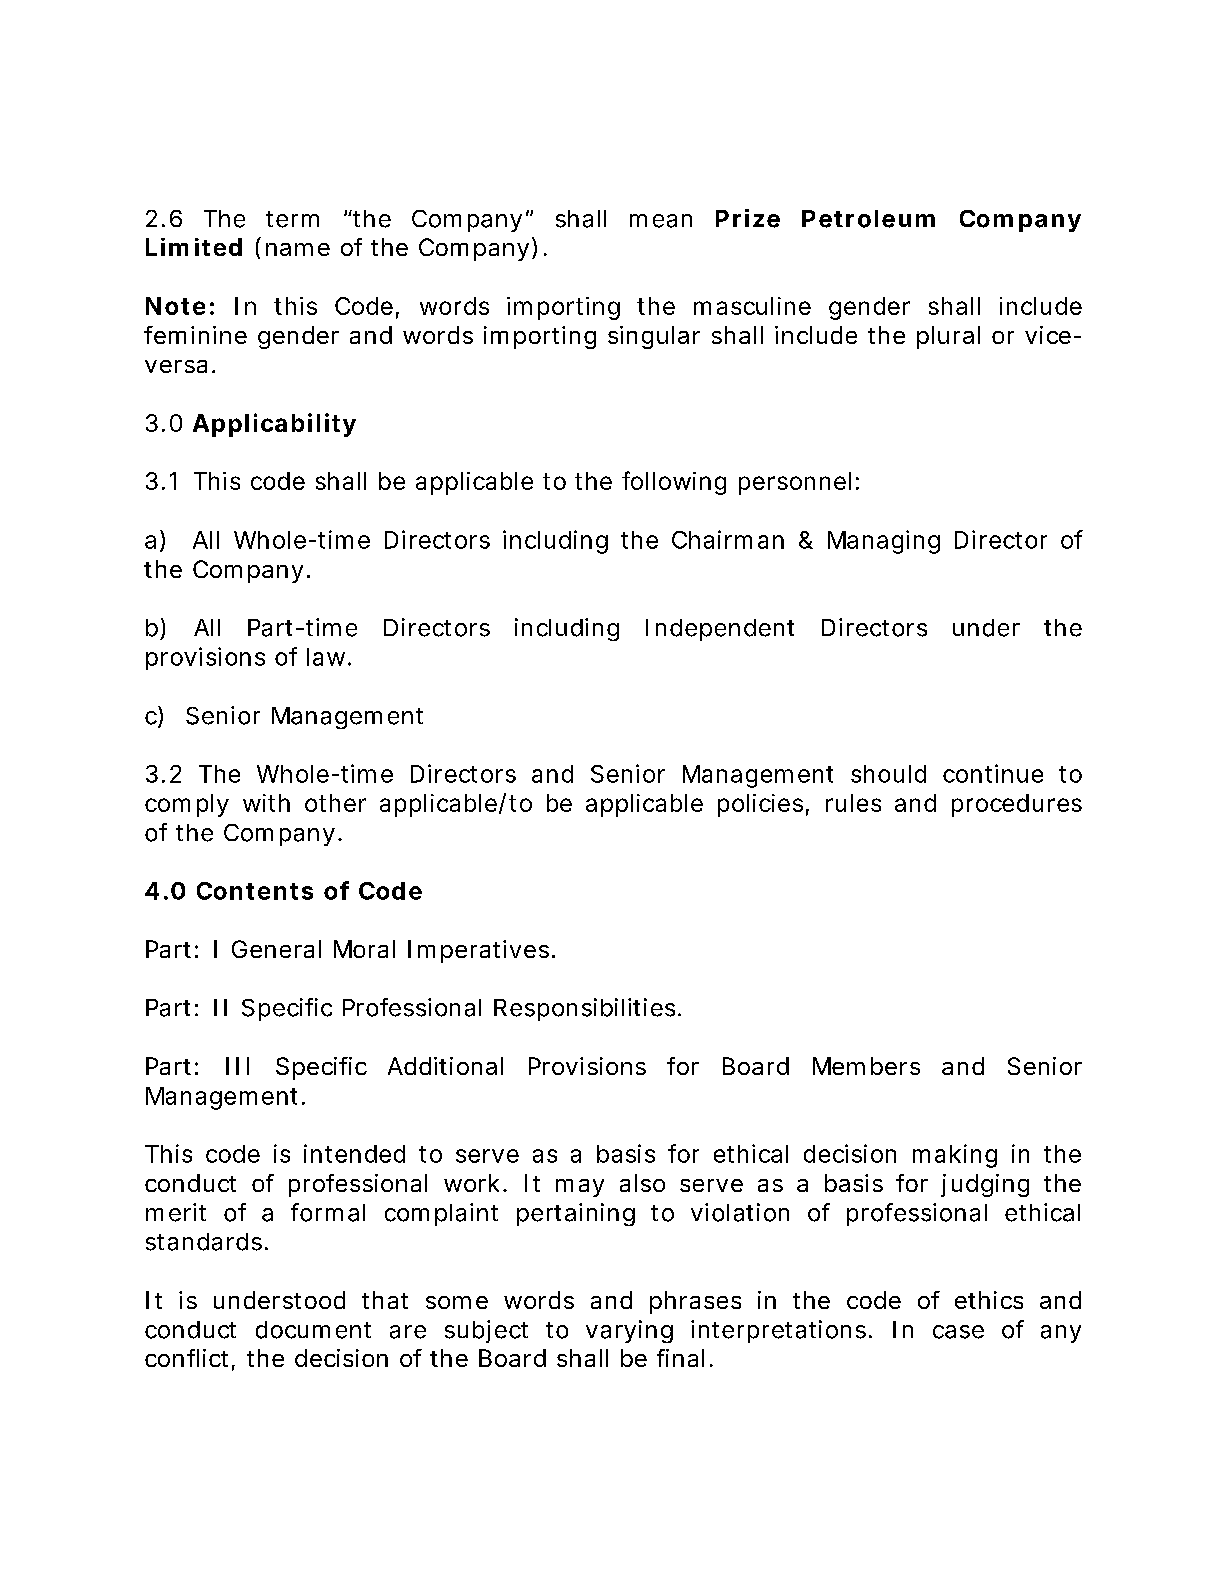  What do you see at coordinates (298, 249) in the screenshot?
I see `name` at bounding box center [298, 249].
